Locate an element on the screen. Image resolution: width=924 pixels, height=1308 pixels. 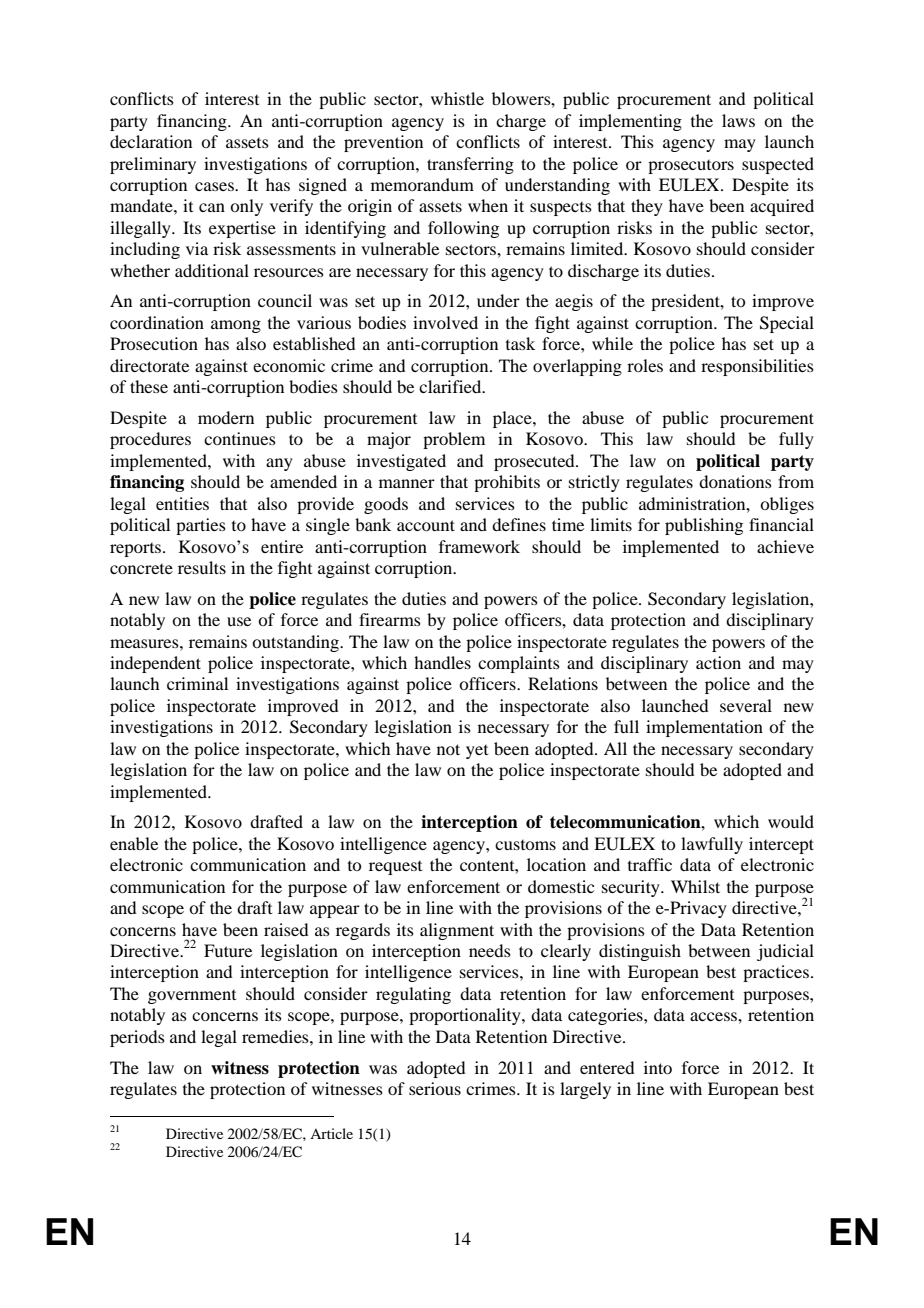
yet is located at coordinates (477, 752).
